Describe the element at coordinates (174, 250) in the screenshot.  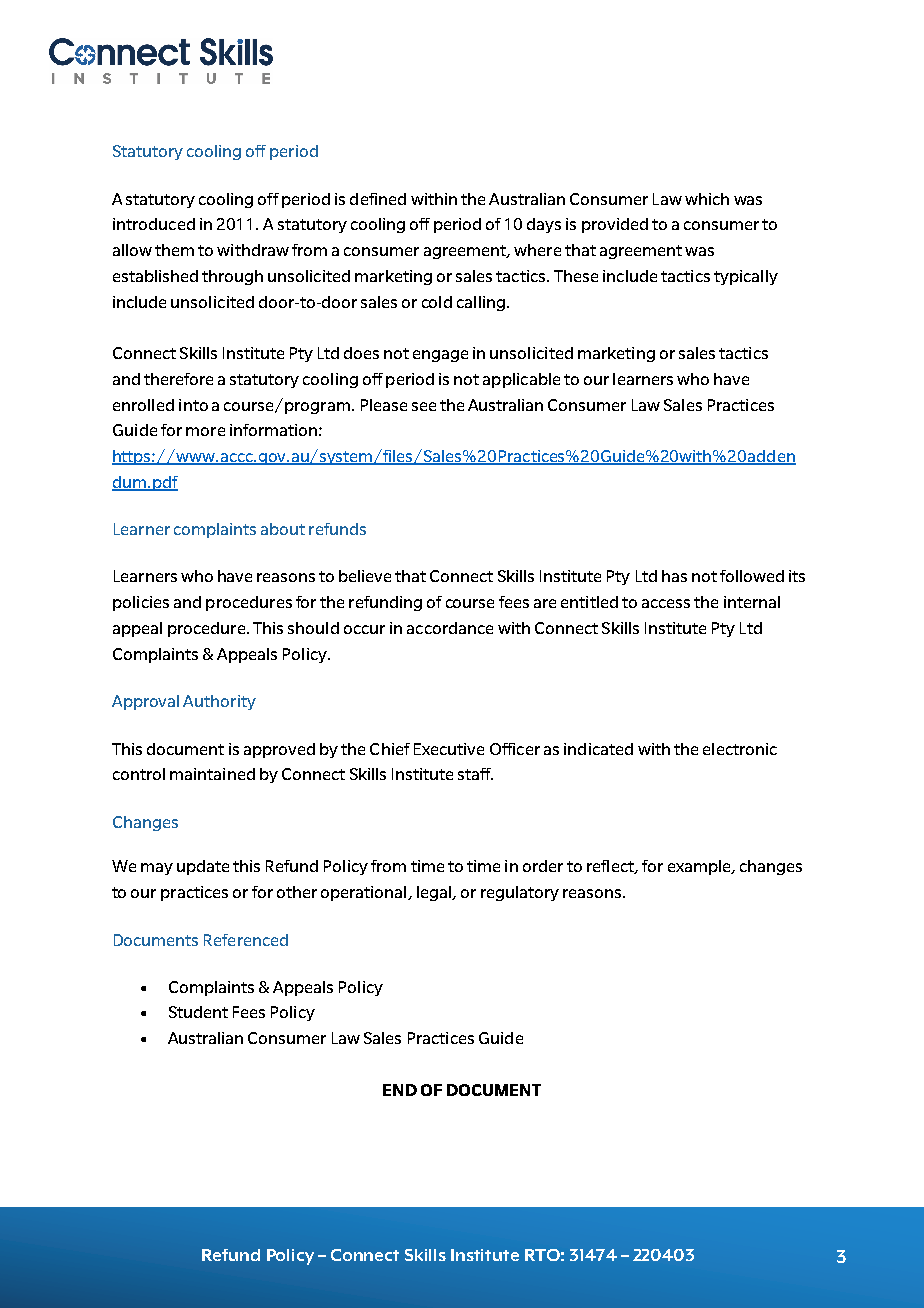
I see `them` at that location.
